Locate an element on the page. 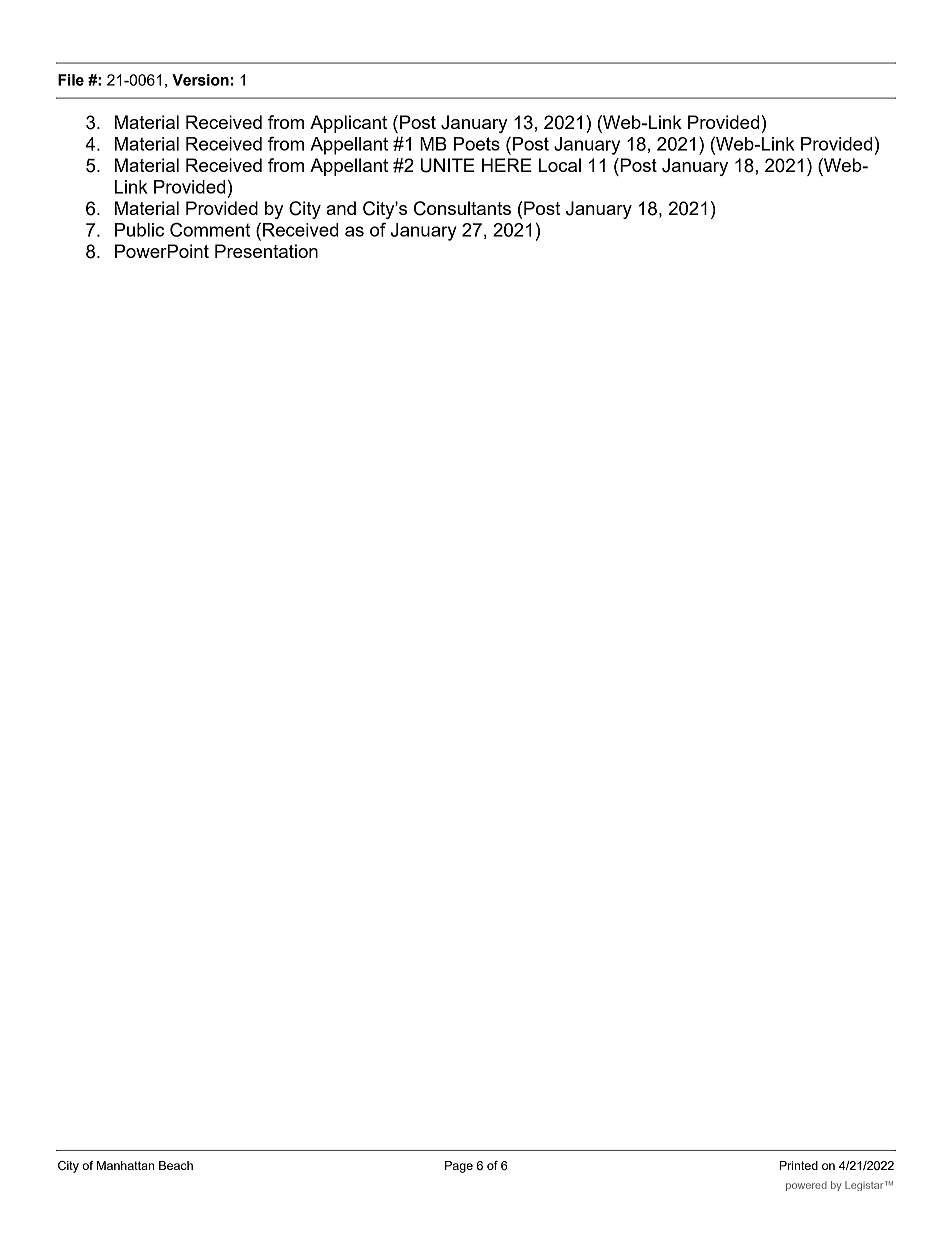 The width and height of the document is (952, 1233). HERE is located at coordinates (507, 165).
